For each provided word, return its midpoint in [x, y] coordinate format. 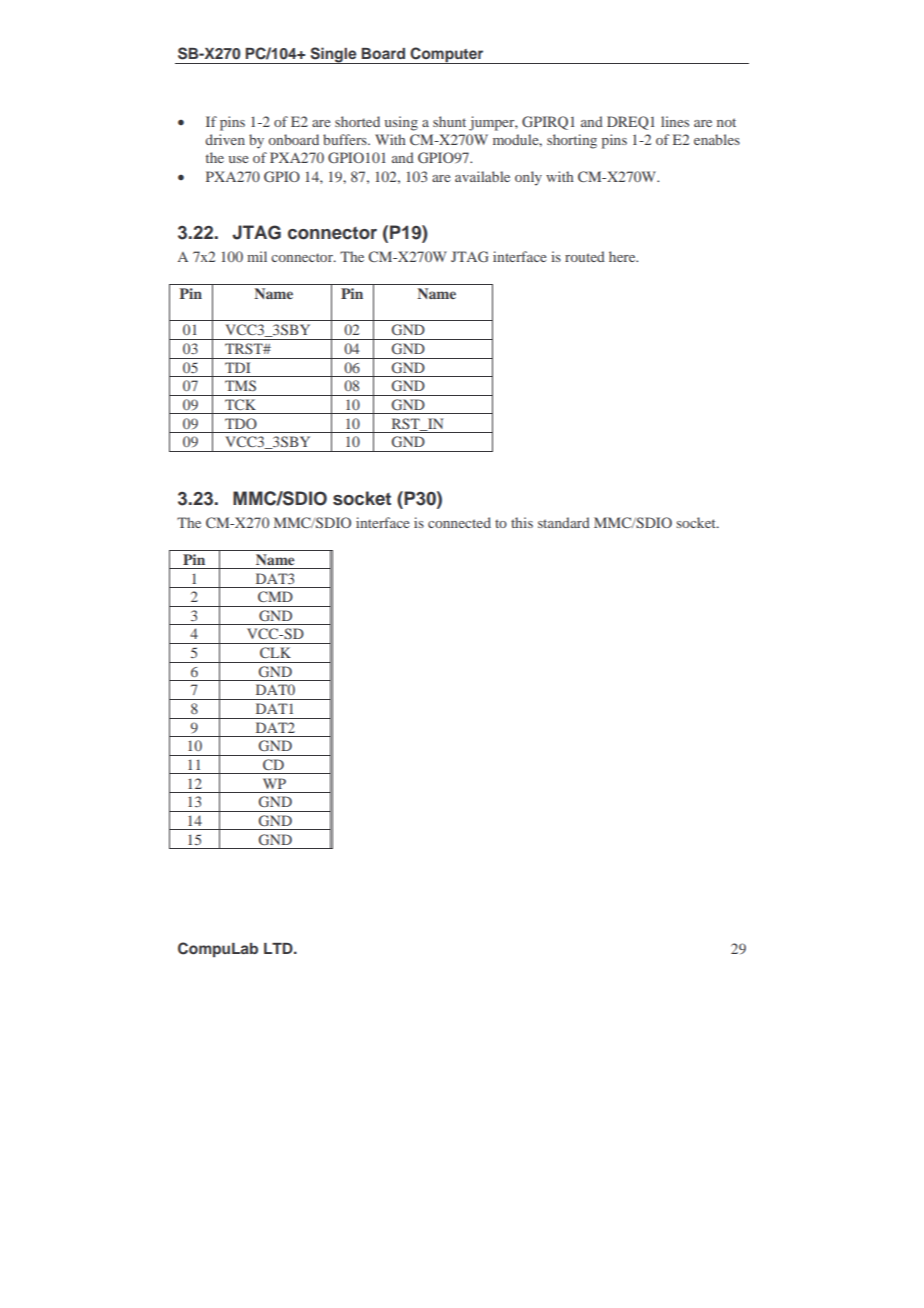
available [482, 176]
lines [675, 121]
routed [585, 256]
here [623, 256]
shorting [572, 141]
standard [564, 522]
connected [459, 522]
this [522, 522]
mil [257, 256]
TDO [241, 423]
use [239, 159]
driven [225, 139]
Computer [447, 55]
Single [333, 55]
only [528, 178]
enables [717, 139]
